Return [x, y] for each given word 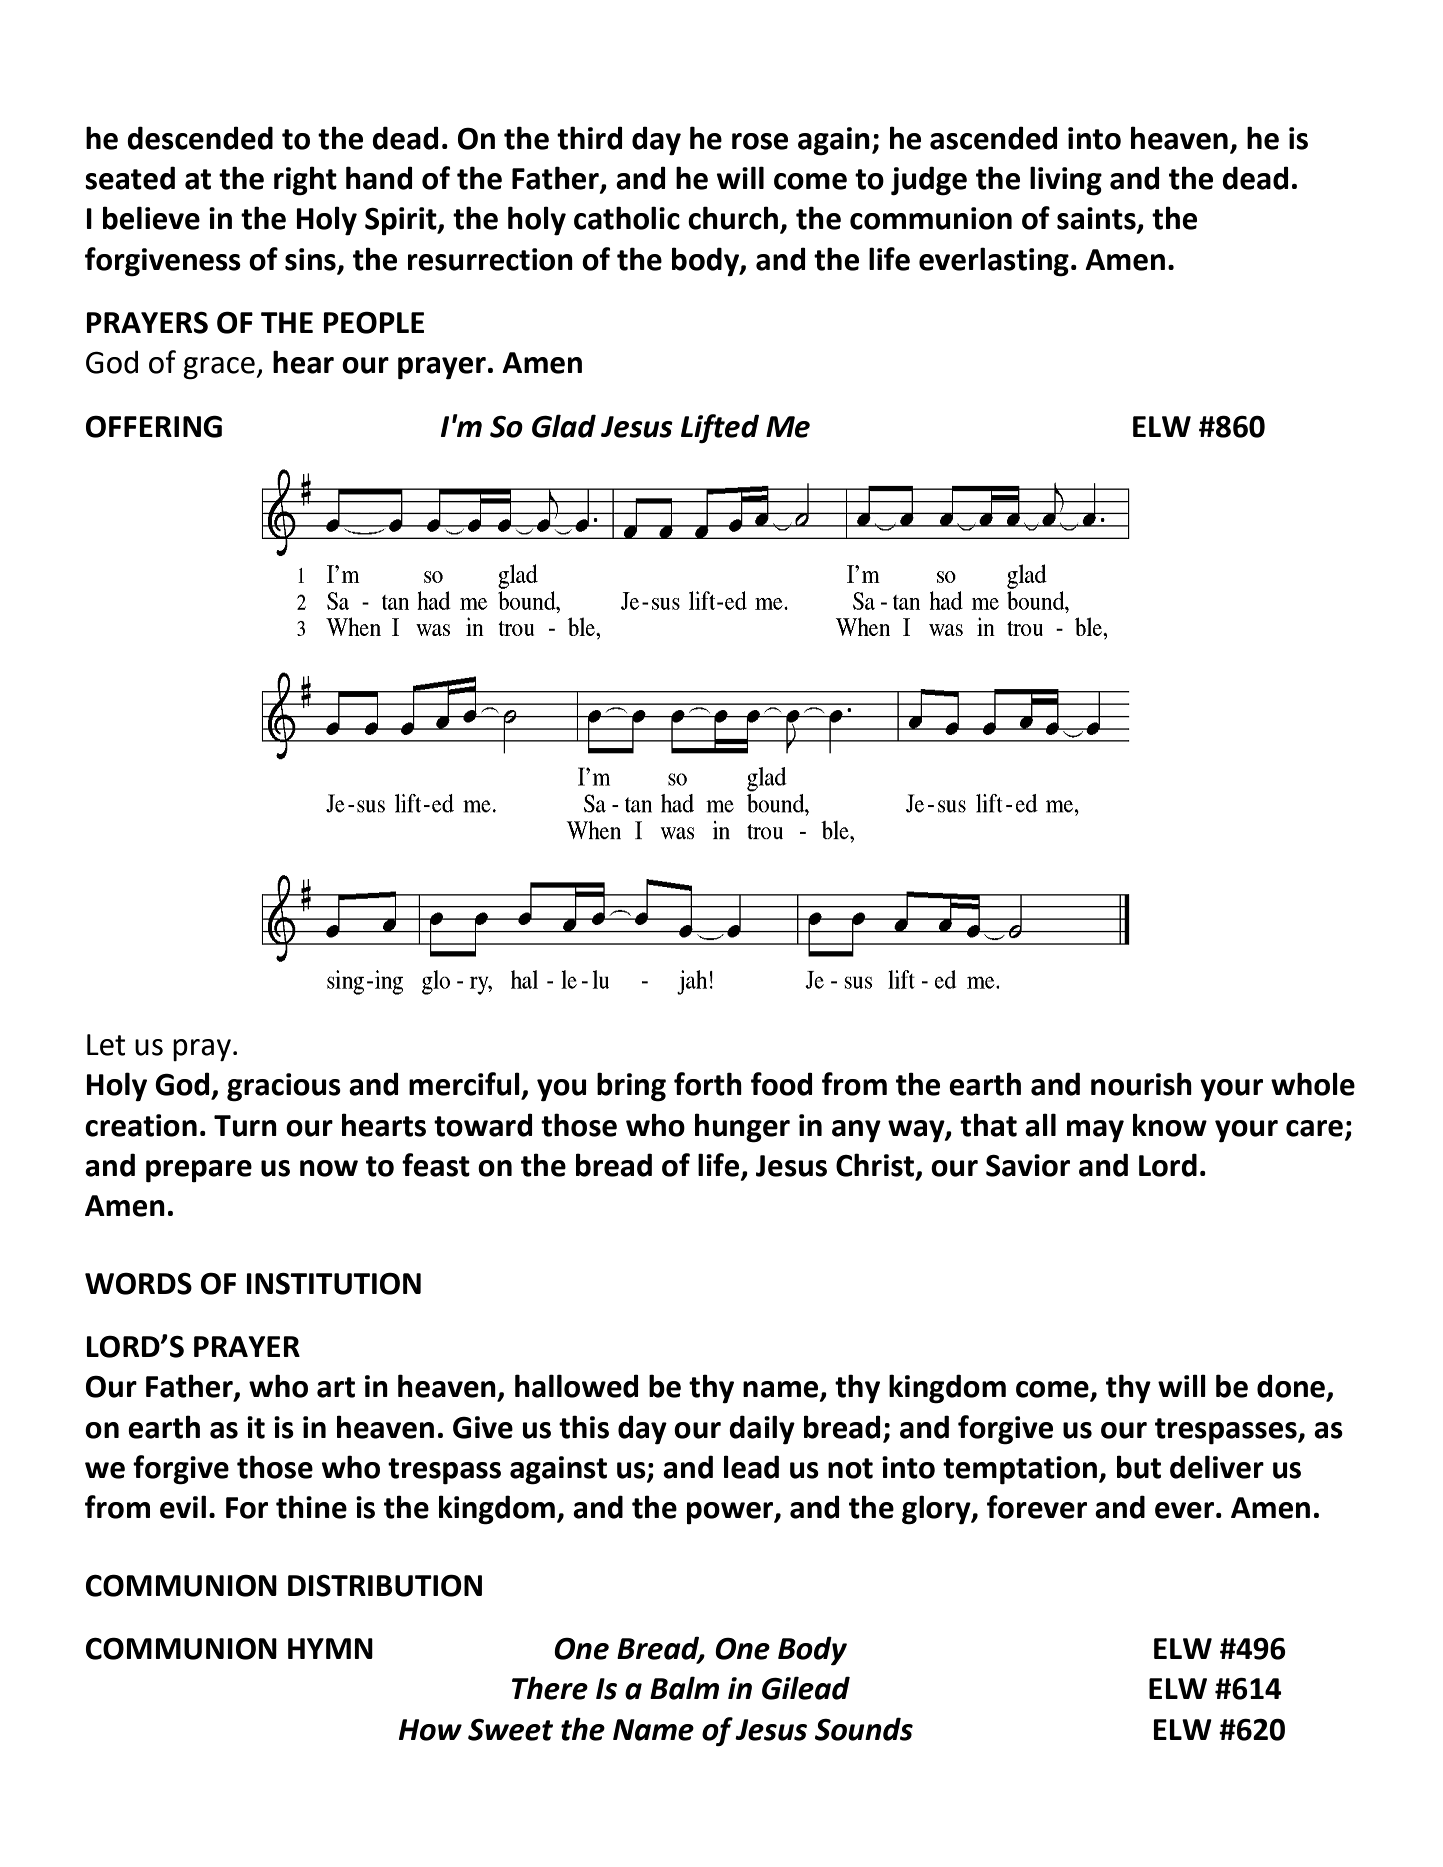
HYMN [330, 1648]
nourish [1141, 1084]
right [305, 181]
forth [708, 1084]
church [734, 219]
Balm [684, 1688]
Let [106, 1045]
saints [1097, 219]
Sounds [864, 1729]
